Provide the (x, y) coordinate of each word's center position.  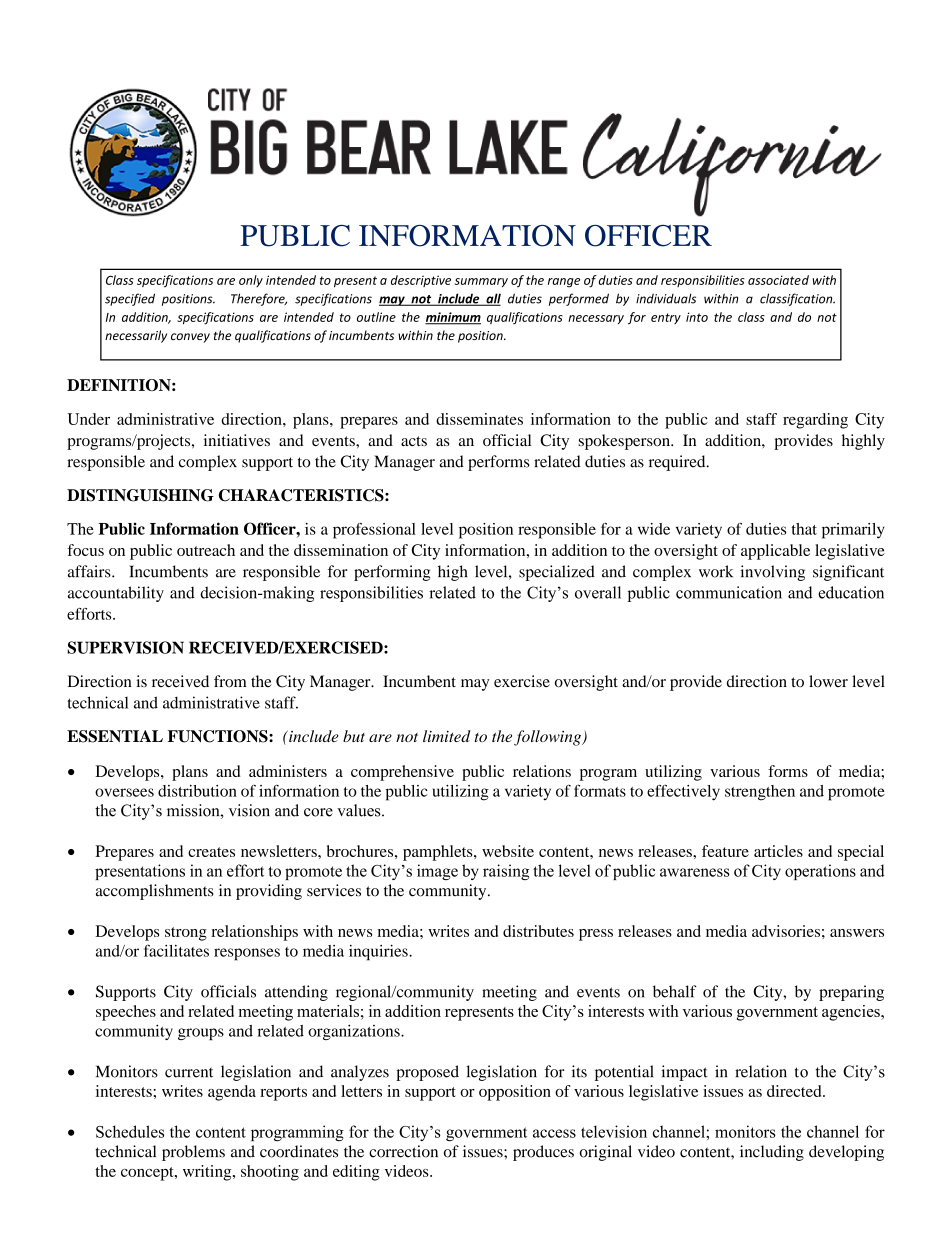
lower (828, 681)
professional (374, 531)
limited (447, 736)
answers (857, 933)
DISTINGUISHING (140, 495)
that (804, 529)
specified (130, 299)
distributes (538, 931)
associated (778, 280)
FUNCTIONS (219, 736)
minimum (453, 318)
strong (186, 934)
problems (193, 1153)
